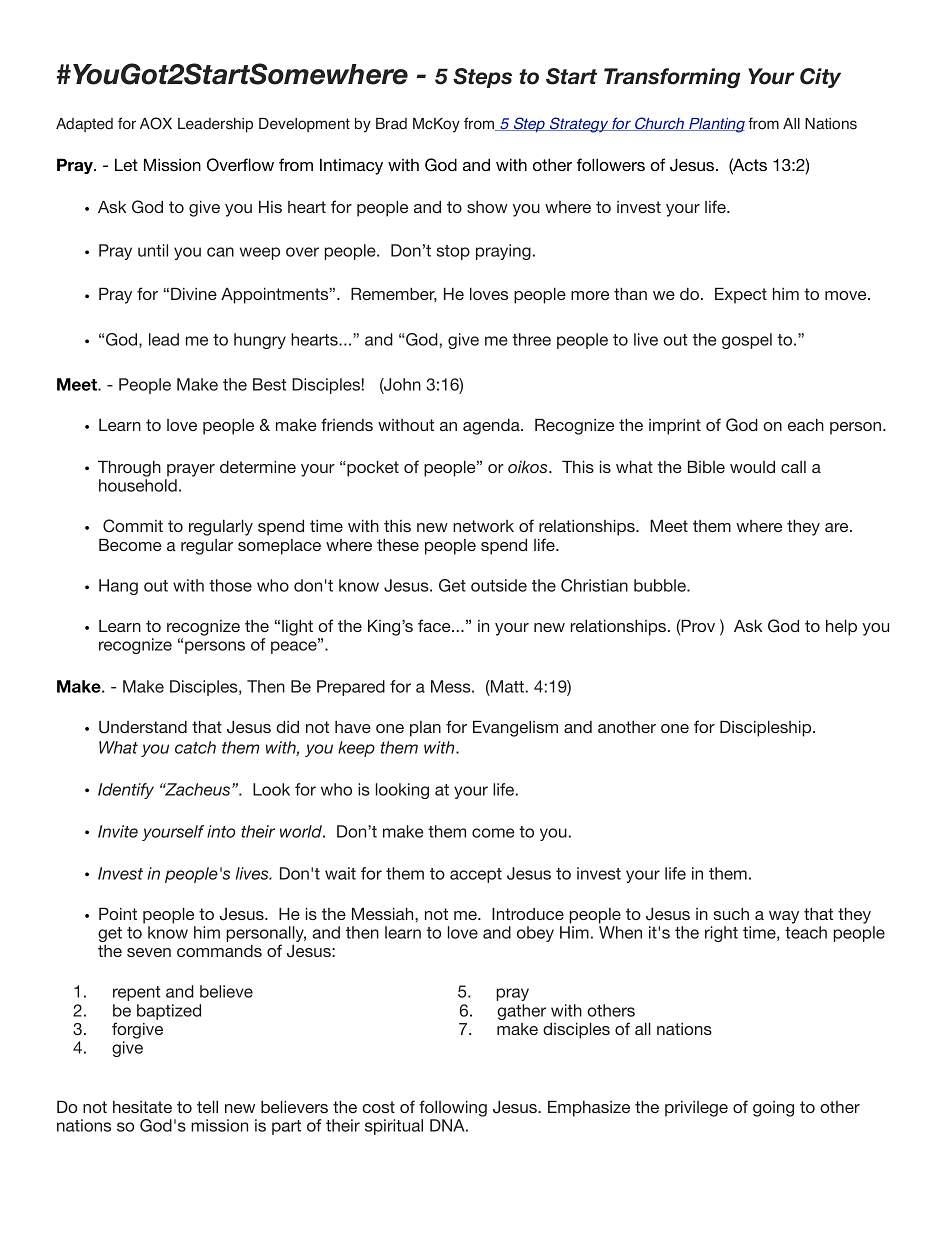  What do you see at coordinates (731, 913) in the image?
I see `such` at bounding box center [731, 913].
